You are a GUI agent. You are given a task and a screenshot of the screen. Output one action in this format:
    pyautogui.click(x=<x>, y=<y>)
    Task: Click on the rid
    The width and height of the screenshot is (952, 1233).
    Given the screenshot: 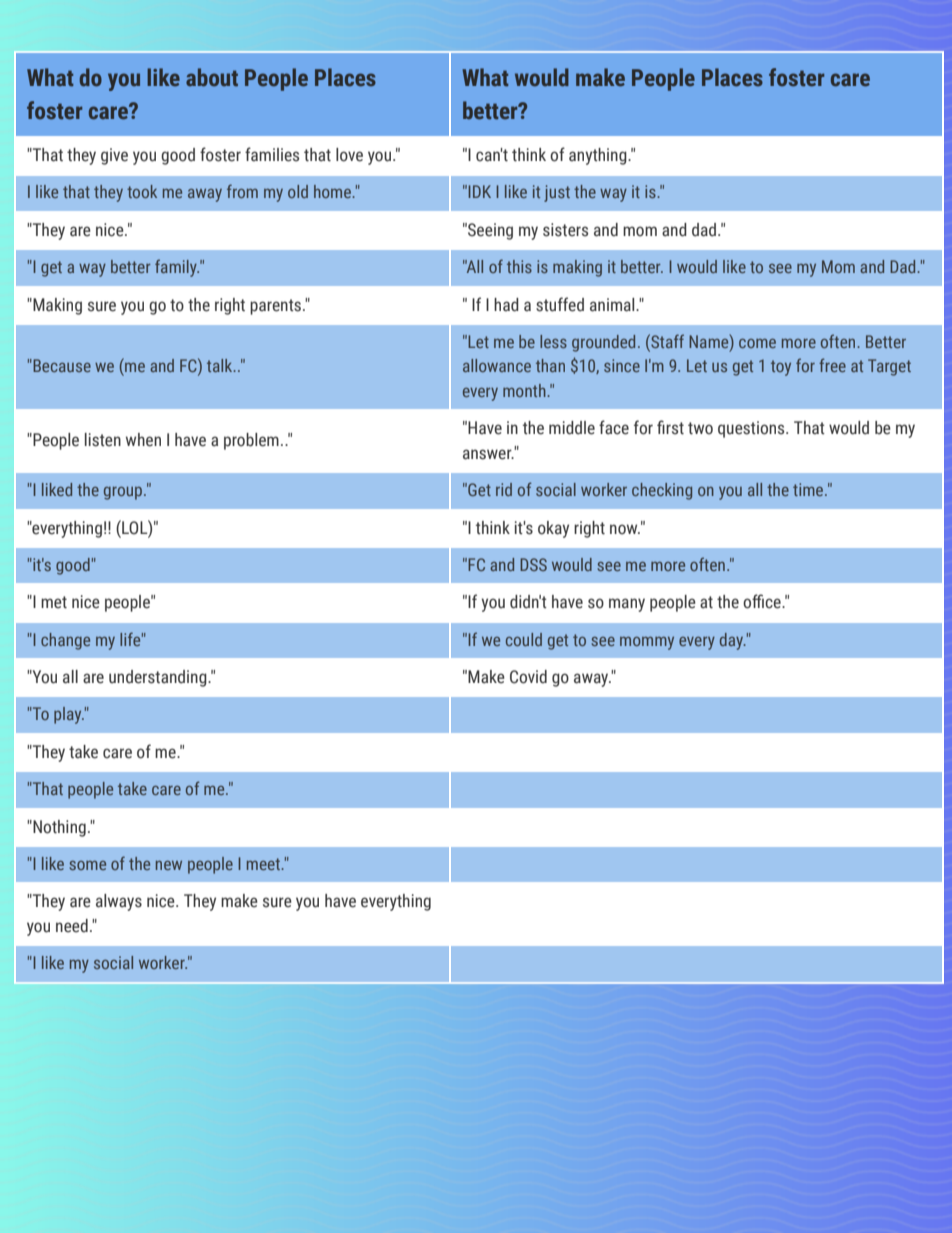 What is the action you would take?
    pyautogui.click(x=504, y=489)
